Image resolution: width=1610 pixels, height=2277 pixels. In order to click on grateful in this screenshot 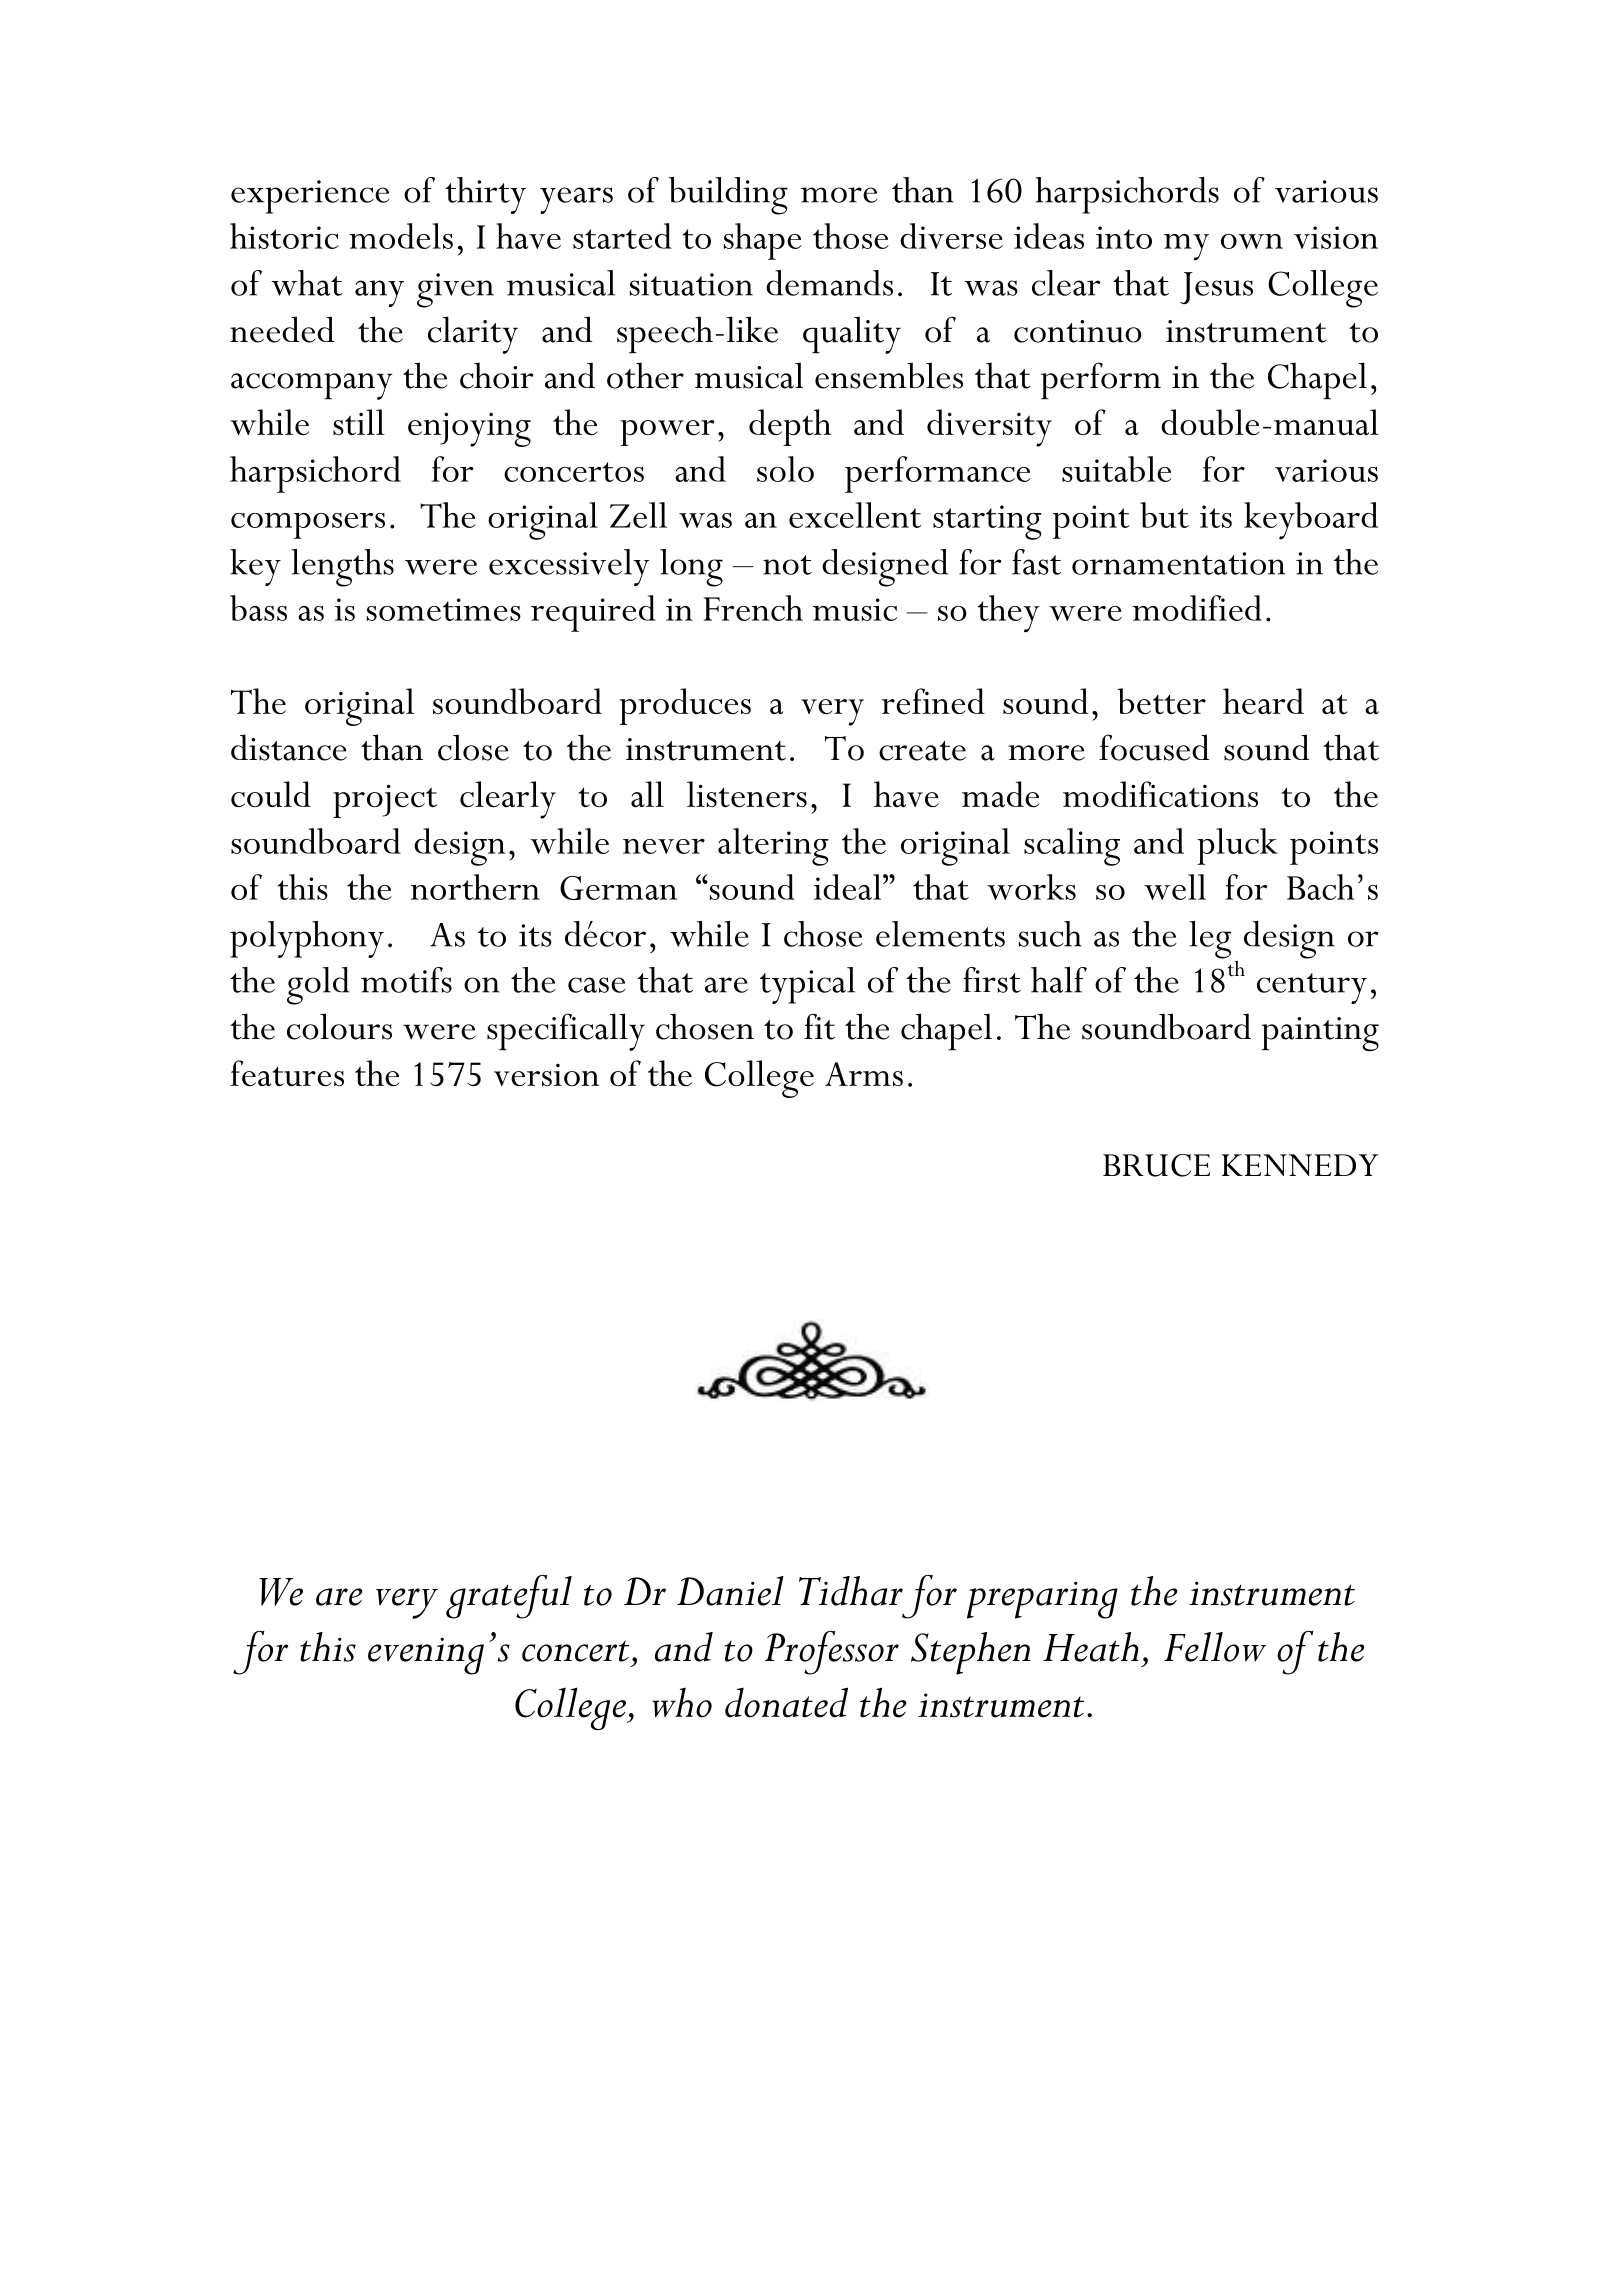, I will do `click(509, 1597)`.
